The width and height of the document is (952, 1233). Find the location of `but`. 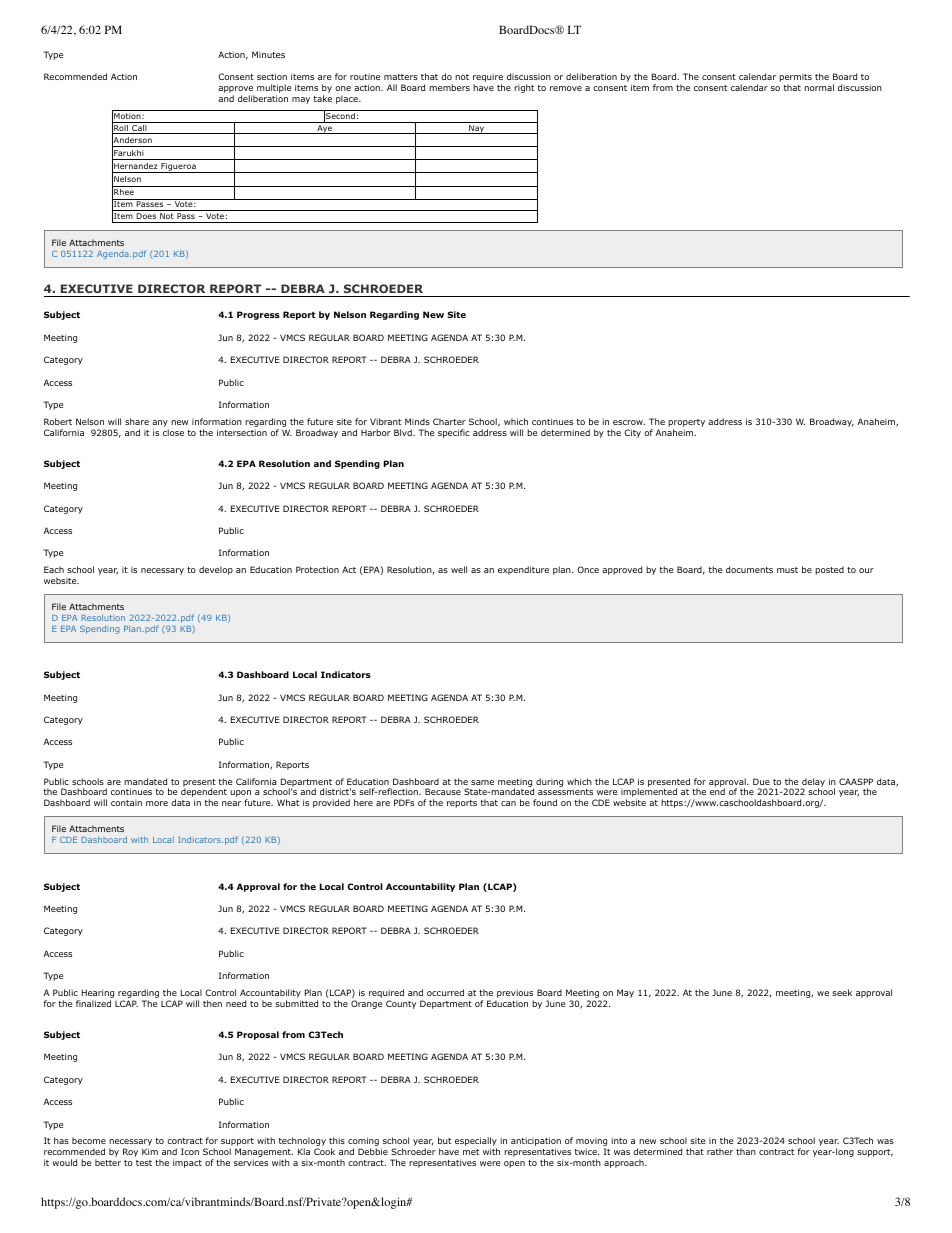

but is located at coordinates (444, 1140).
